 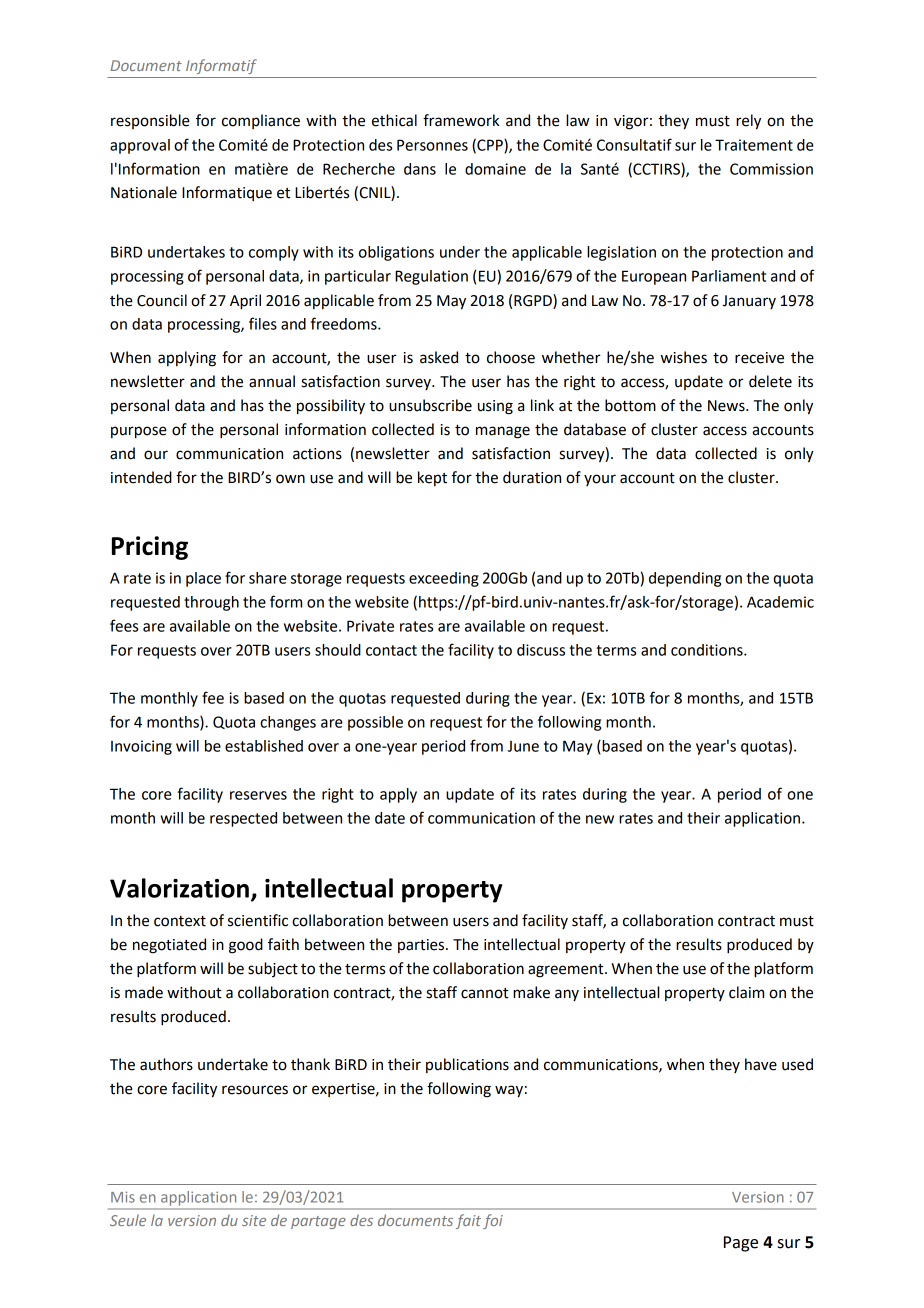 What do you see at coordinates (741, 1244) in the document?
I see `Page` at bounding box center [741, 1244].
